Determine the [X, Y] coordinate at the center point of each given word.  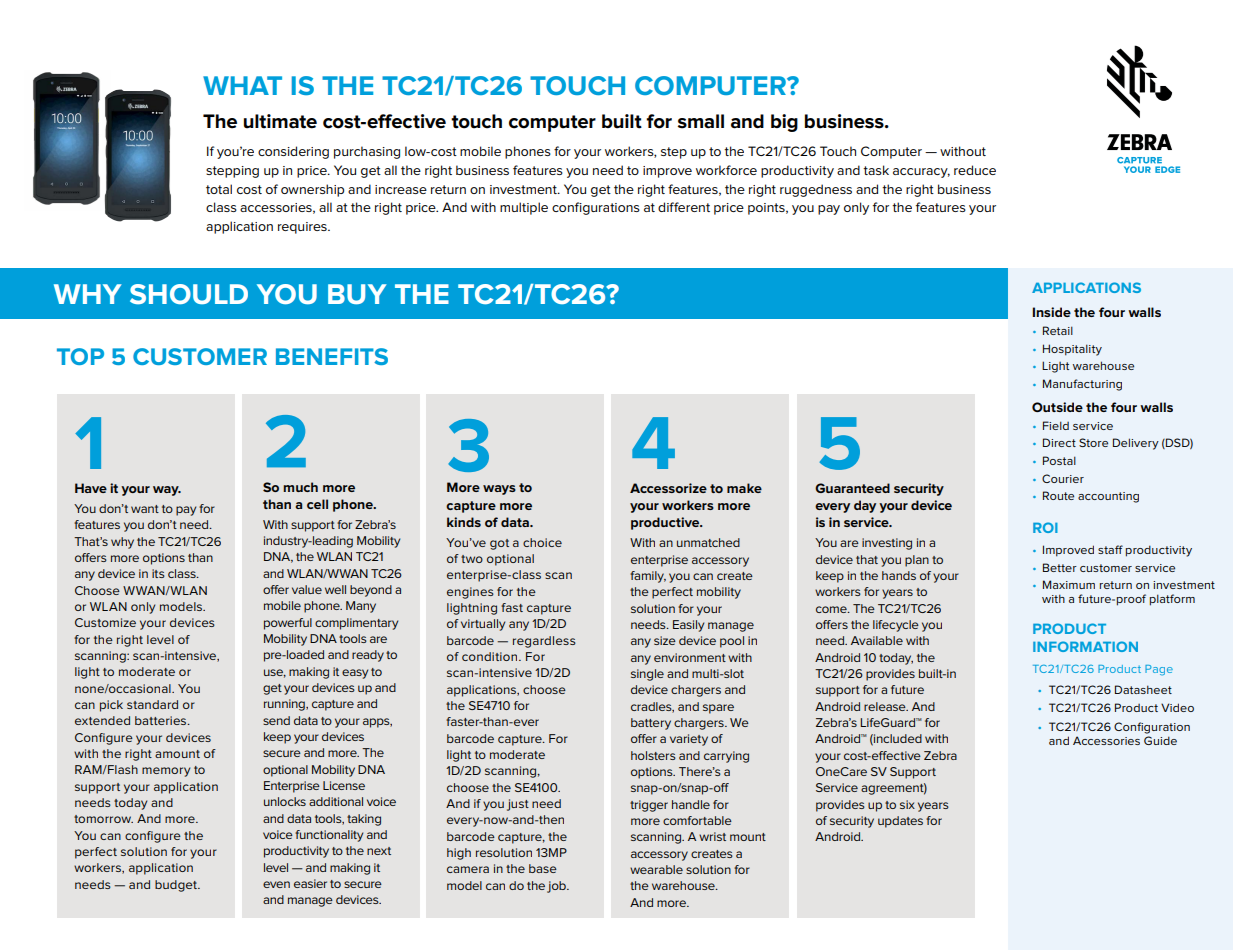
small [701, 121]
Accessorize [668, 488]
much [300, 487]
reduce [975, 170]
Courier [1063, 478]
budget [177, 886]
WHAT [242, 85]
